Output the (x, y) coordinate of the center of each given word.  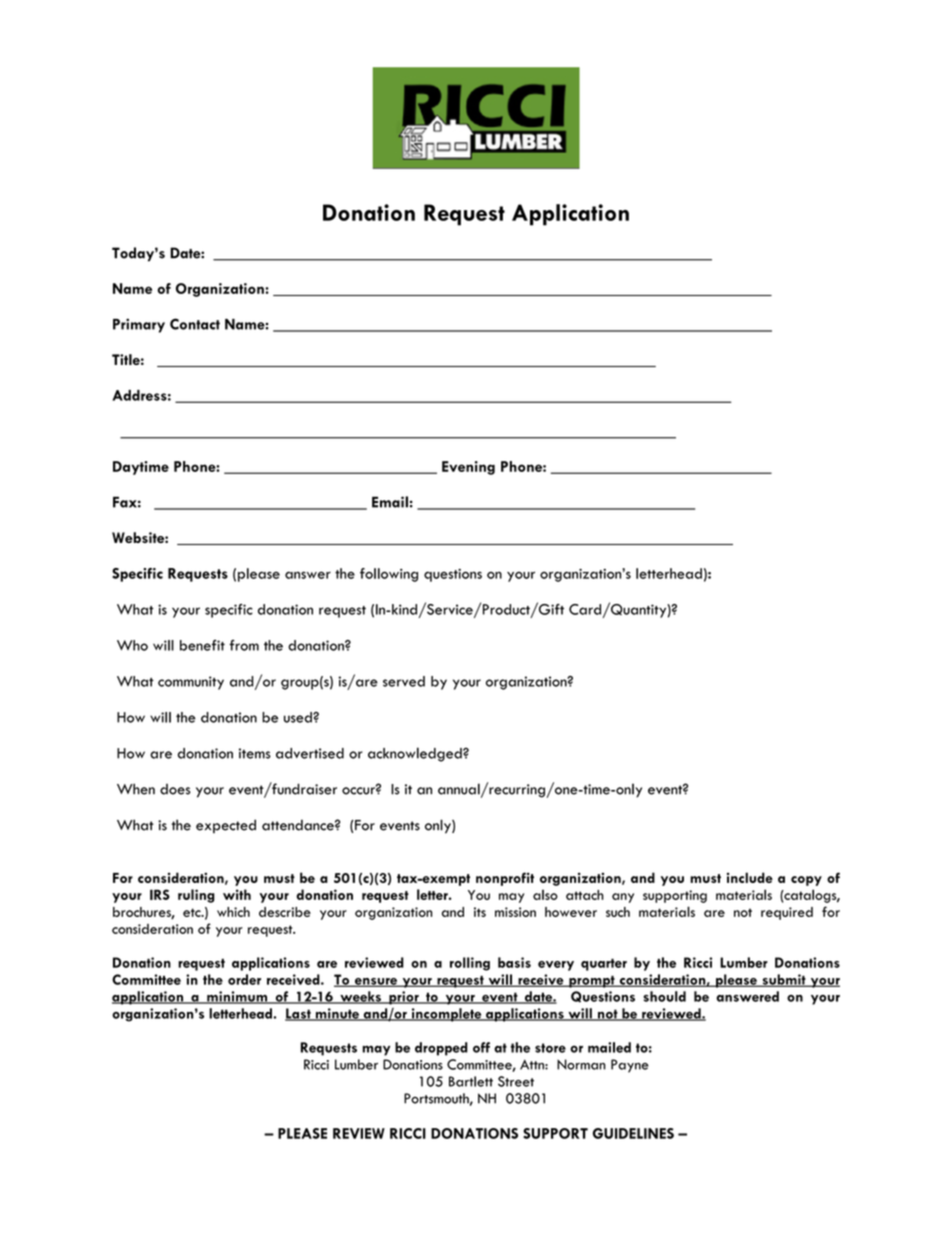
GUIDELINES (633, 1133)
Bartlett (471, 1081)
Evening (468, 468)
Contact (195, 324)
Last (299, 1014)
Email (390, 502)
